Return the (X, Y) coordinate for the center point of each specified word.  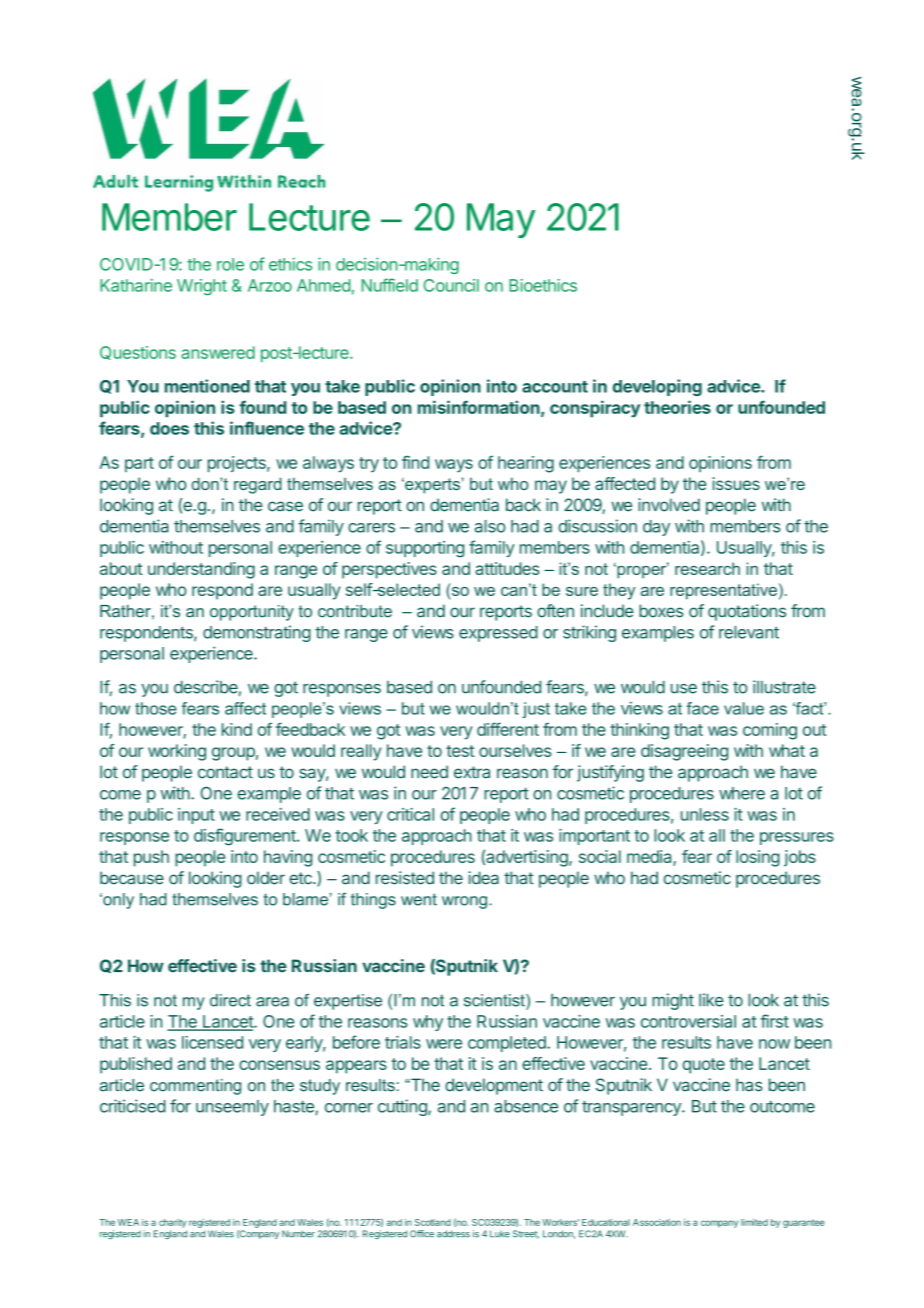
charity (172, 1223)
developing (657, 387)
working (177, 752)
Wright (202, 287)
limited (754, 1222)
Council (451, 285)
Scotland (433, 1222)
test (460, 751)
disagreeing (684, 752)
